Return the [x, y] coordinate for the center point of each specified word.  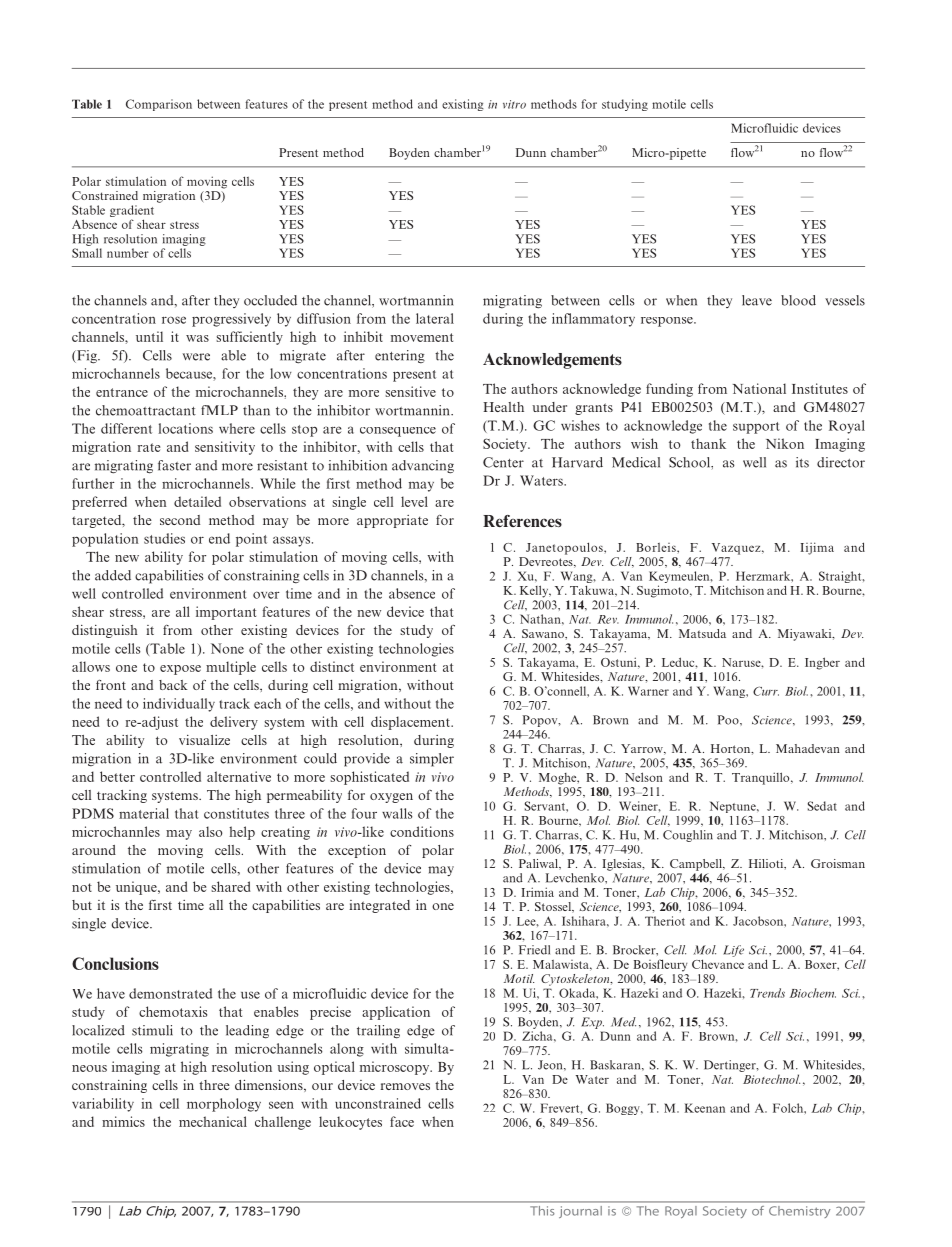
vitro [514, 104]
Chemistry [799, 1212]
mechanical [213, 1121]
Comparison [159, 105]
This [543, 1210]
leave [757, 300]
